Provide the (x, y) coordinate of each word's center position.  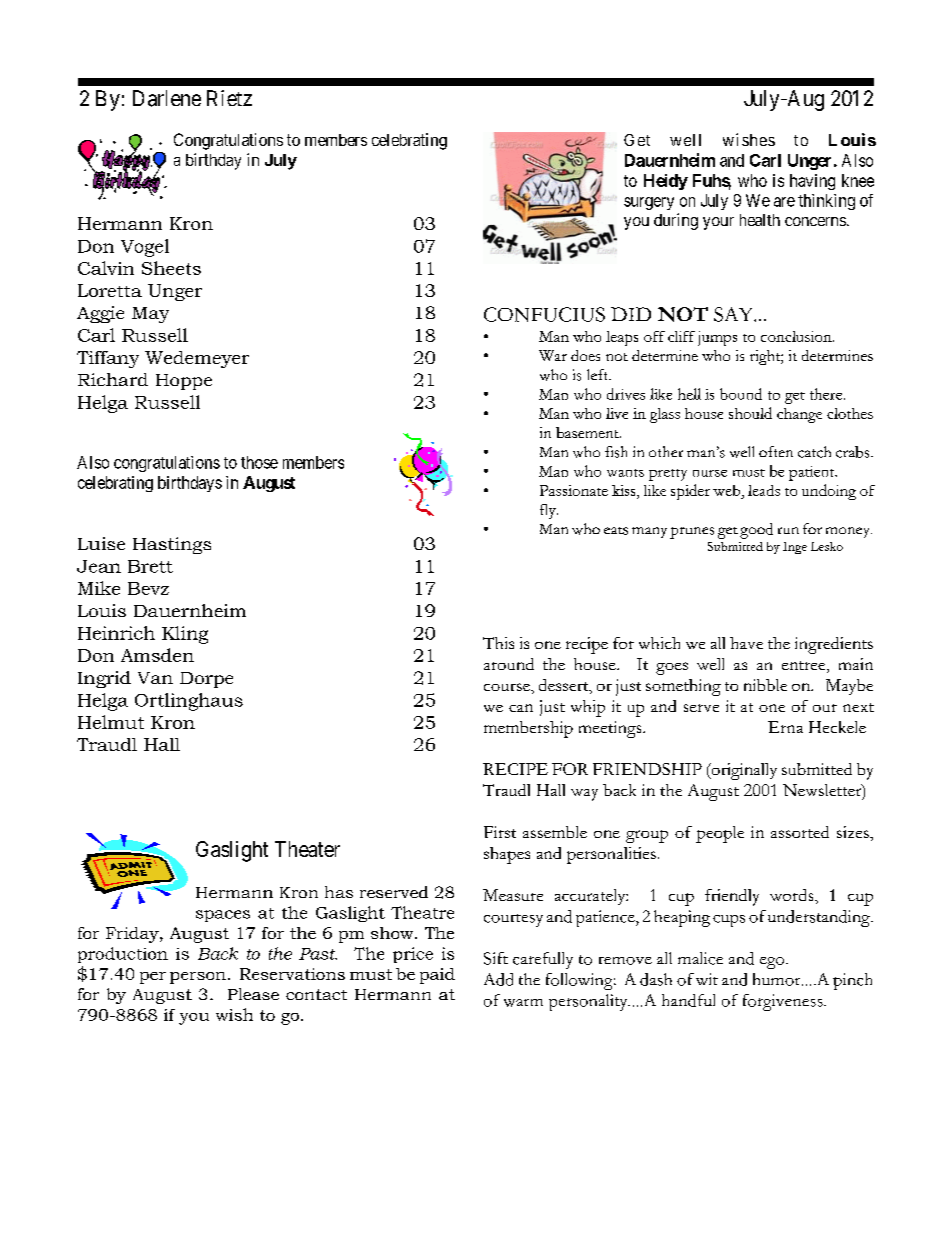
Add (498, 979)
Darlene (167, 98)
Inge (795, 548)
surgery (649, 203)
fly (549, 511)
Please (253, 994)
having (812, 182)
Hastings (172, 545)
